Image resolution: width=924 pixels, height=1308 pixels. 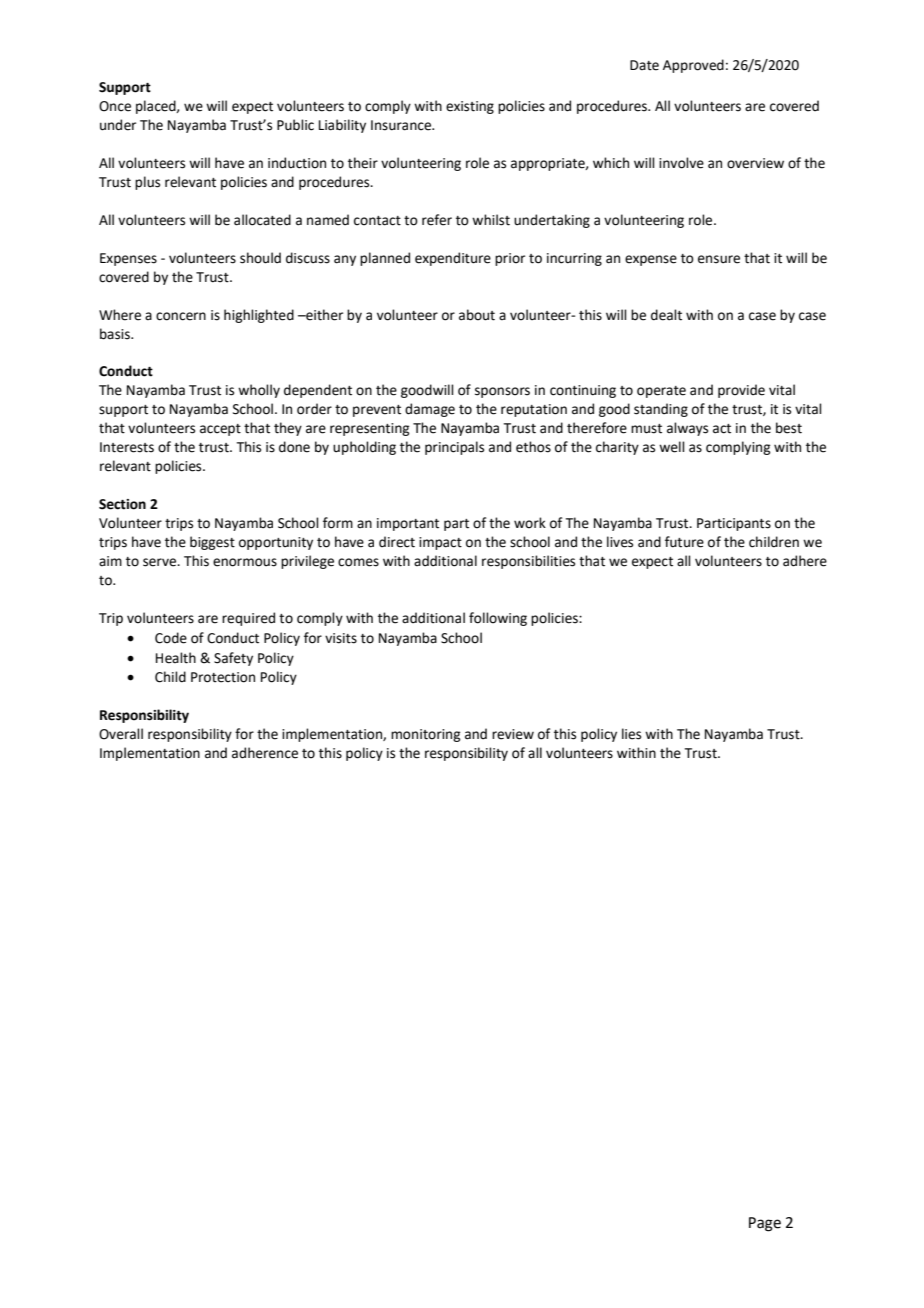 What do you see at coordinates (147, 183) in the document?
I see `plus` at bounding box center [147, 183].
